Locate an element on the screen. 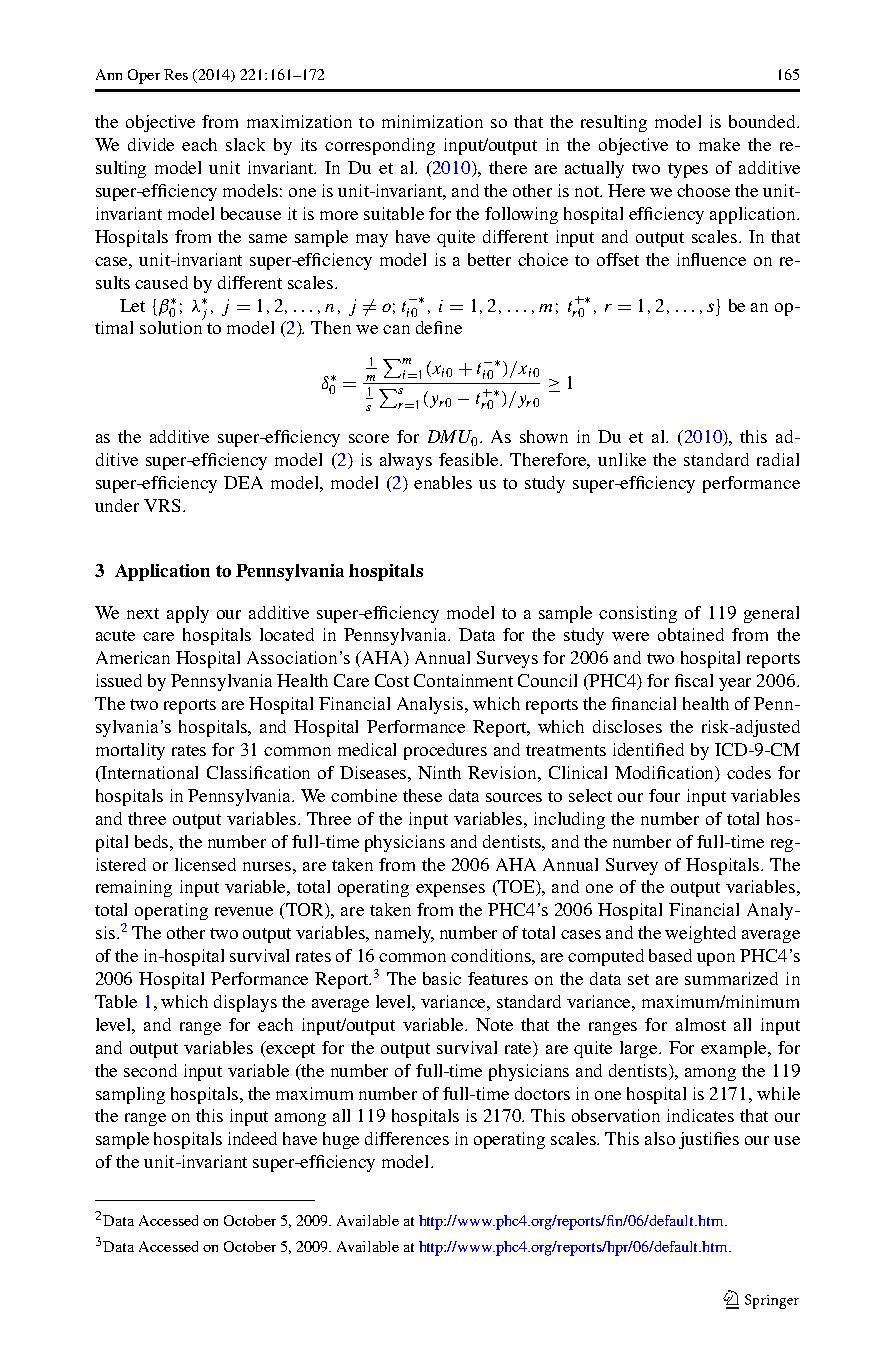 The height and width of the screenshot is (1359, 896). Classification is located at coordinates (258, 772).
